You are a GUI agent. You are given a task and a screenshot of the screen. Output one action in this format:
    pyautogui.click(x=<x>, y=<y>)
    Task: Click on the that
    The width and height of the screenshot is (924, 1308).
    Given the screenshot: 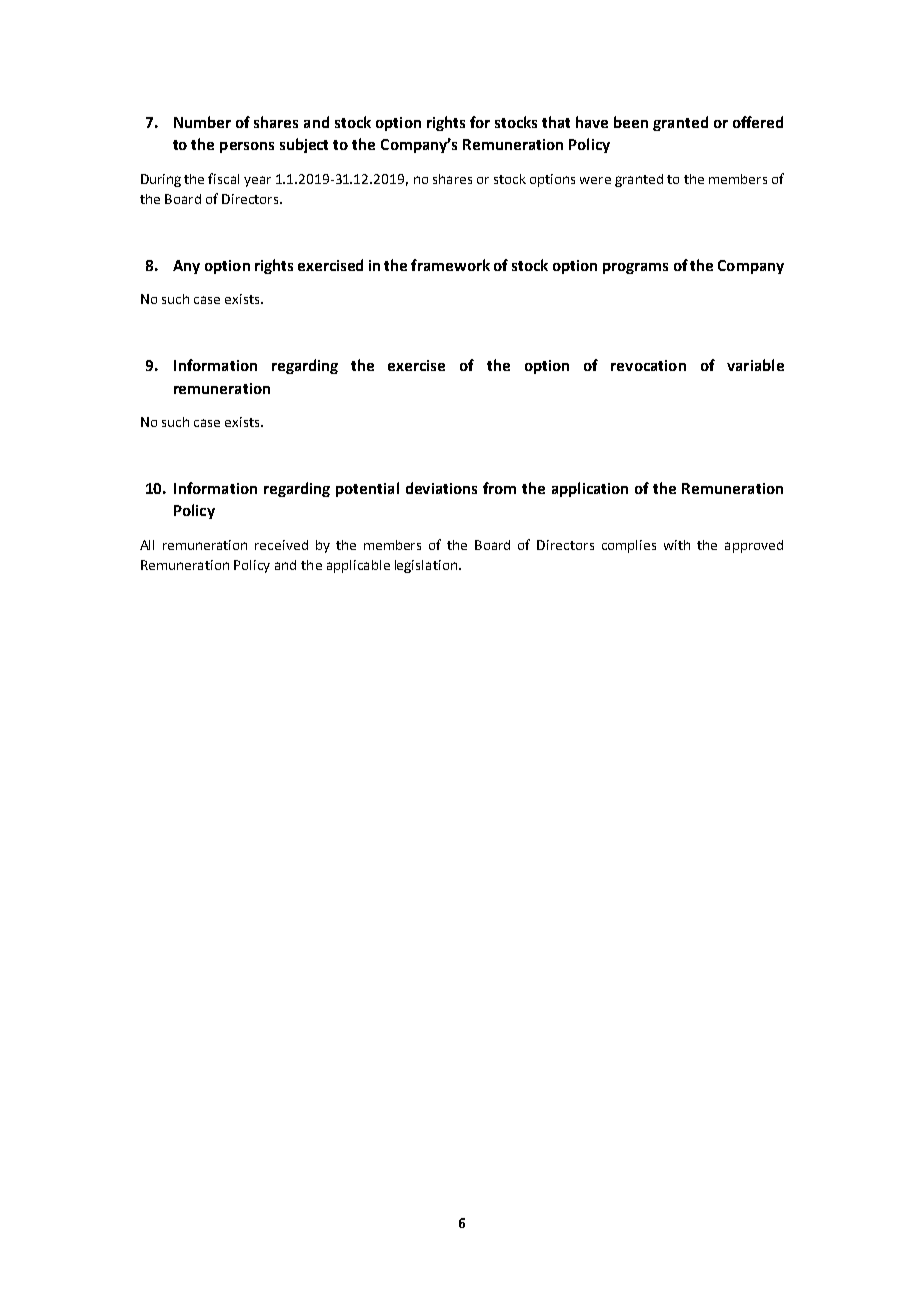 What is the action you would take?
    pyautogui.click(x=556, y=122)
